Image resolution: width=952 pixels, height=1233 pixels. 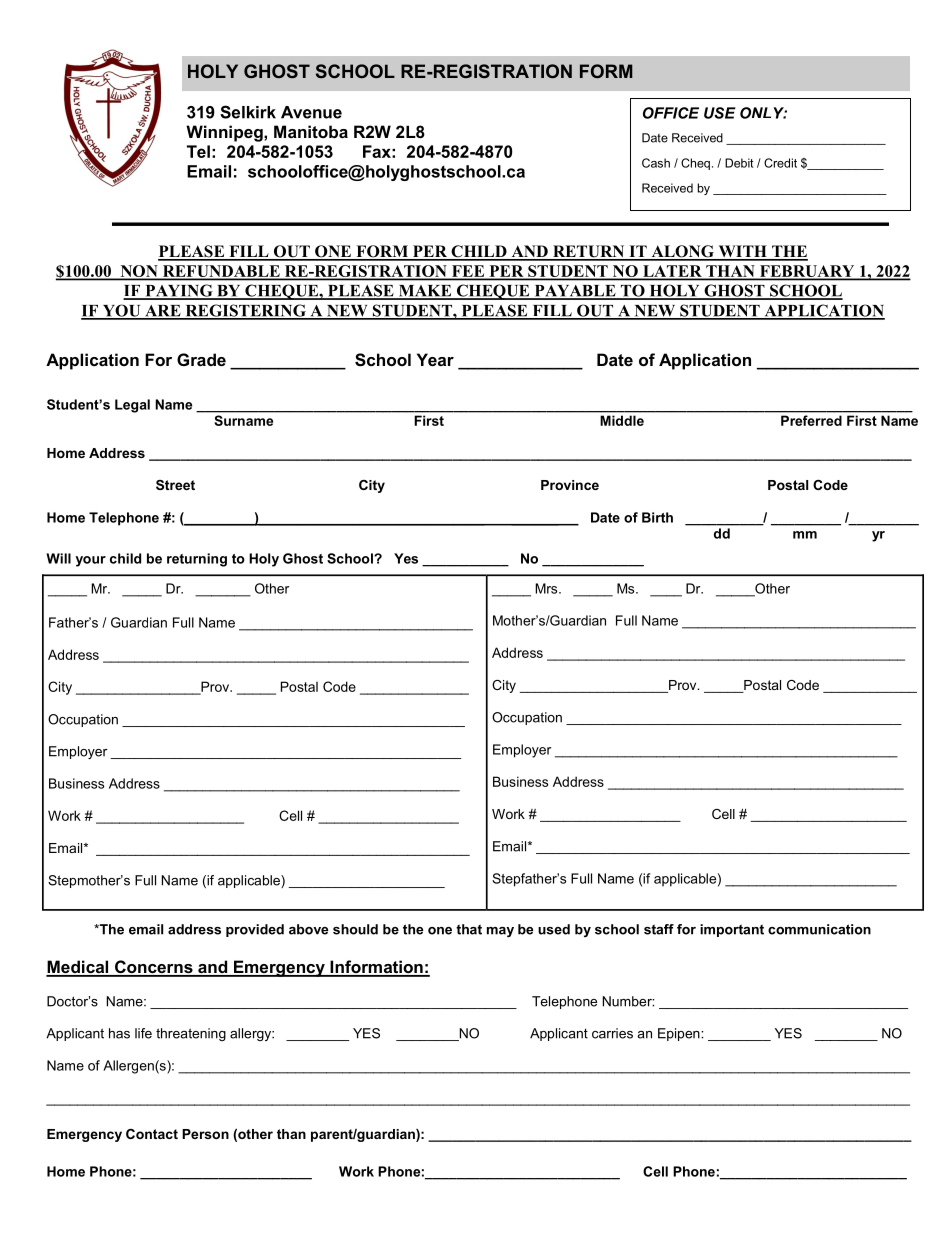 What do you see at coordinates (175, 485) in the page?
I see `Street` at bounding box center [175, 485].
